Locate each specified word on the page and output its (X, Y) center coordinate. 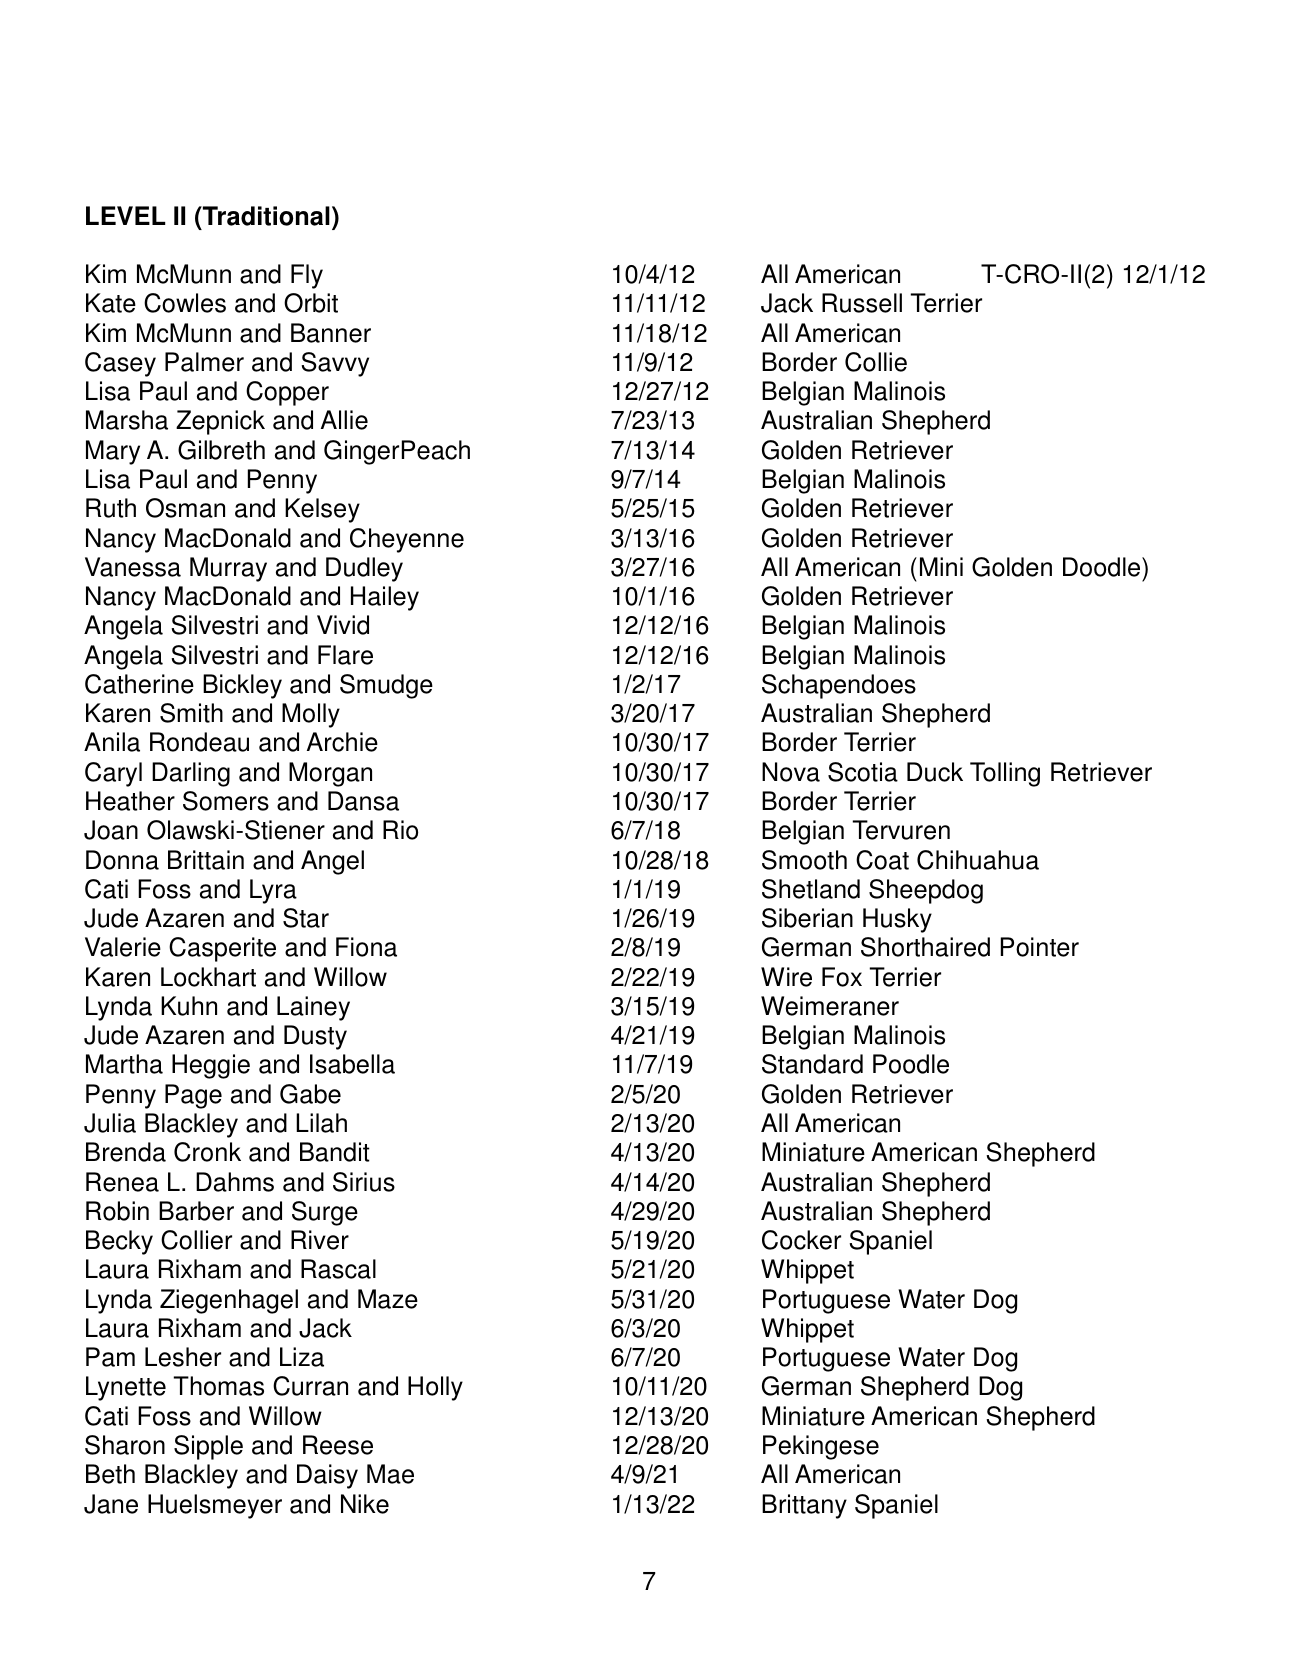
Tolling (1005, 774)
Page (193, 1096)
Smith (191, 713)
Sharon (125, 1445)
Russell (862, 303)
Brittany (804, 1506)
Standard (812, 1064)
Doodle (1103, 567)
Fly (307, 276)
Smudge (386, 686)
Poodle (911, 1064)
